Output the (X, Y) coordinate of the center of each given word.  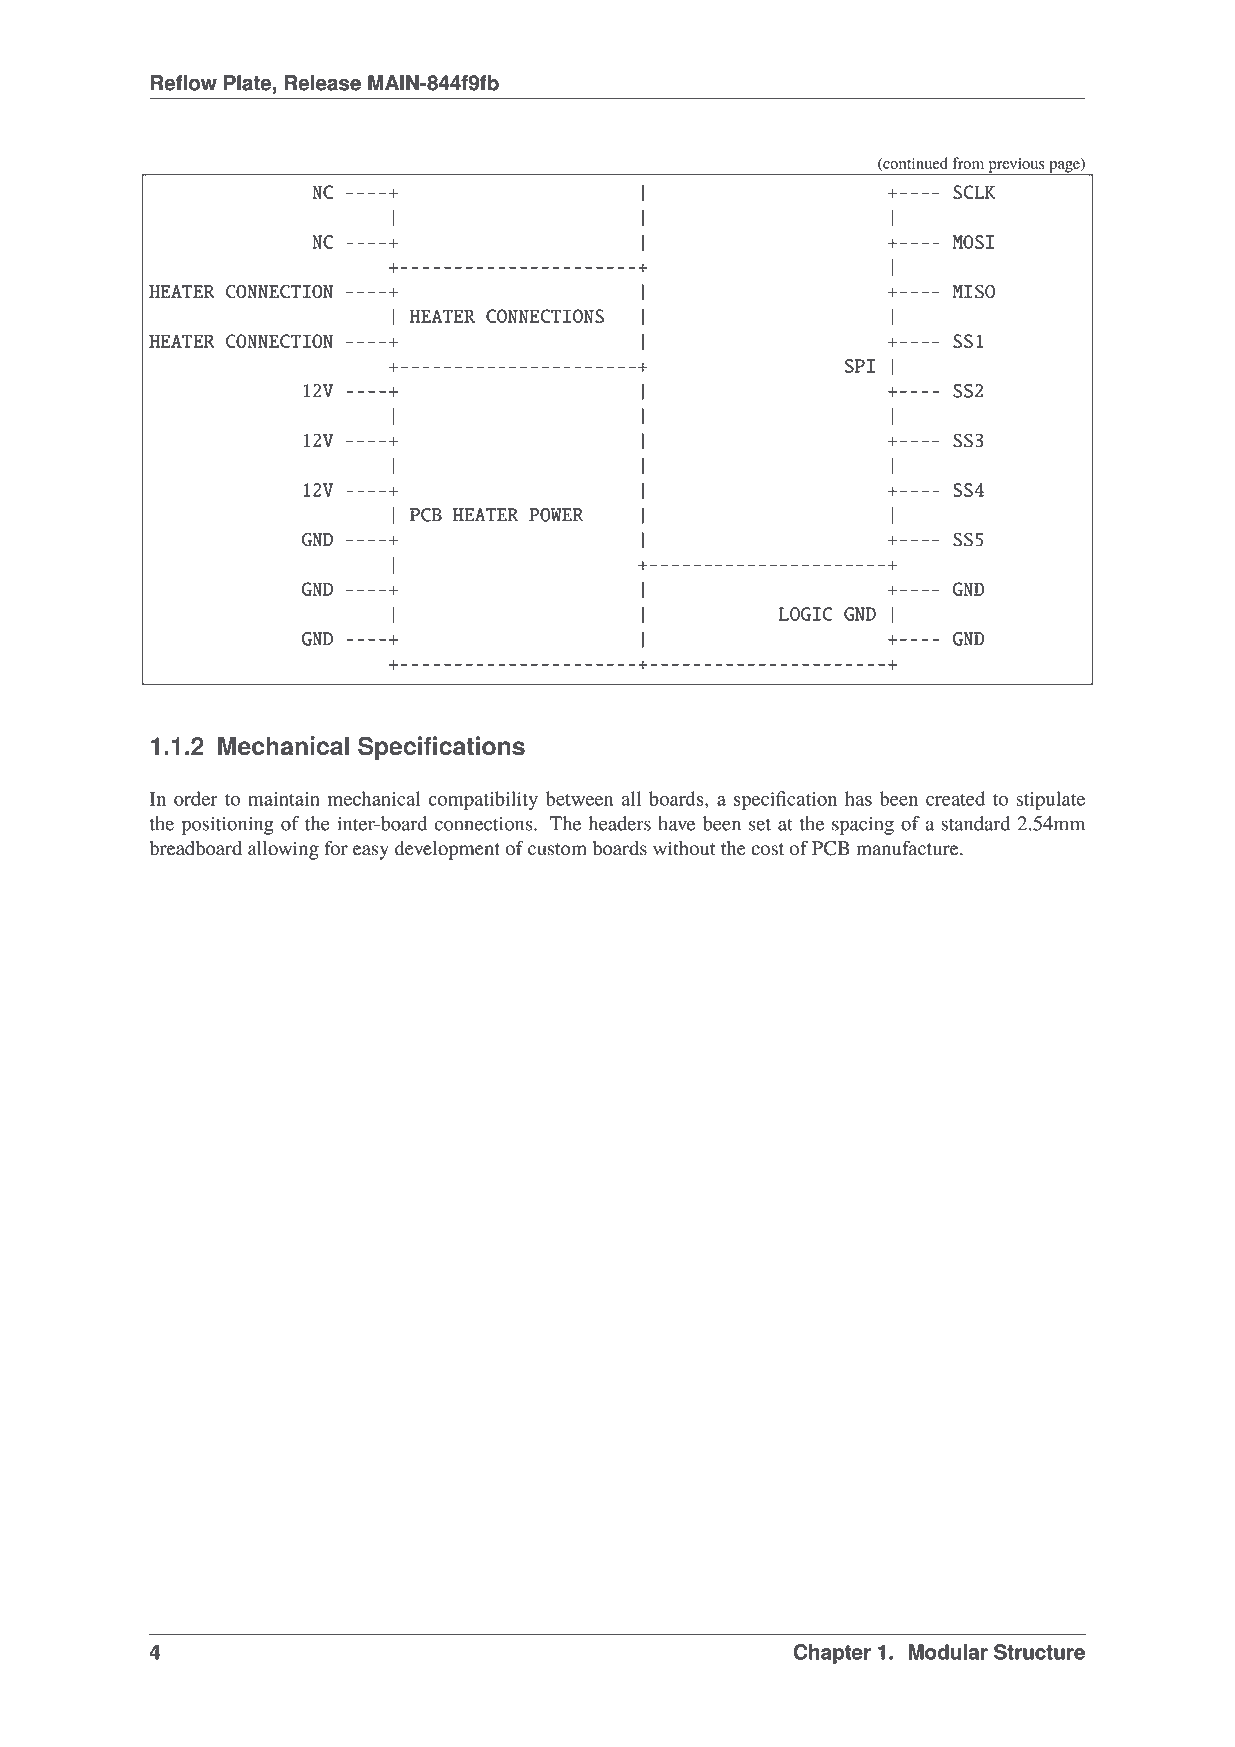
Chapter (832, 1654)
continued (914, 164)
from (968, 163)
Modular (948, 1652)
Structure (1039, 1652)
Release (323, 83)
